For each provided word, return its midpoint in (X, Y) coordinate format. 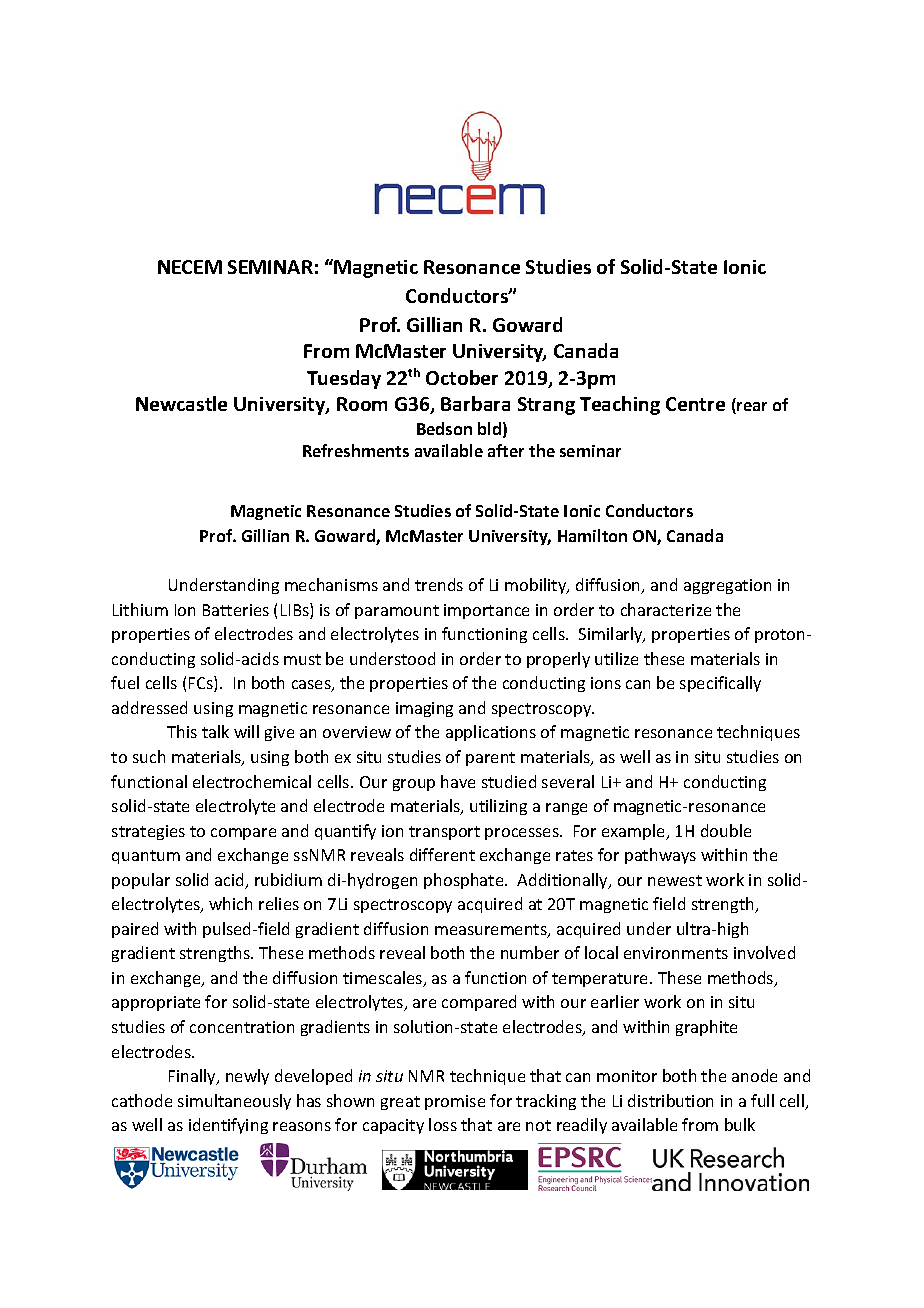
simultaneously (234, 1102)
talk (215, 731)
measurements (492, 931)
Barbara (475, 403)
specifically (720, 684)
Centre (695, 404)
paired (135, 930)
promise (455, 1102)
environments (676, 953)
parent (490, 759)
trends (439, 584)
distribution (670, 1100)
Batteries (236, 610)
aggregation (727, 586)
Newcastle (181, 403)
